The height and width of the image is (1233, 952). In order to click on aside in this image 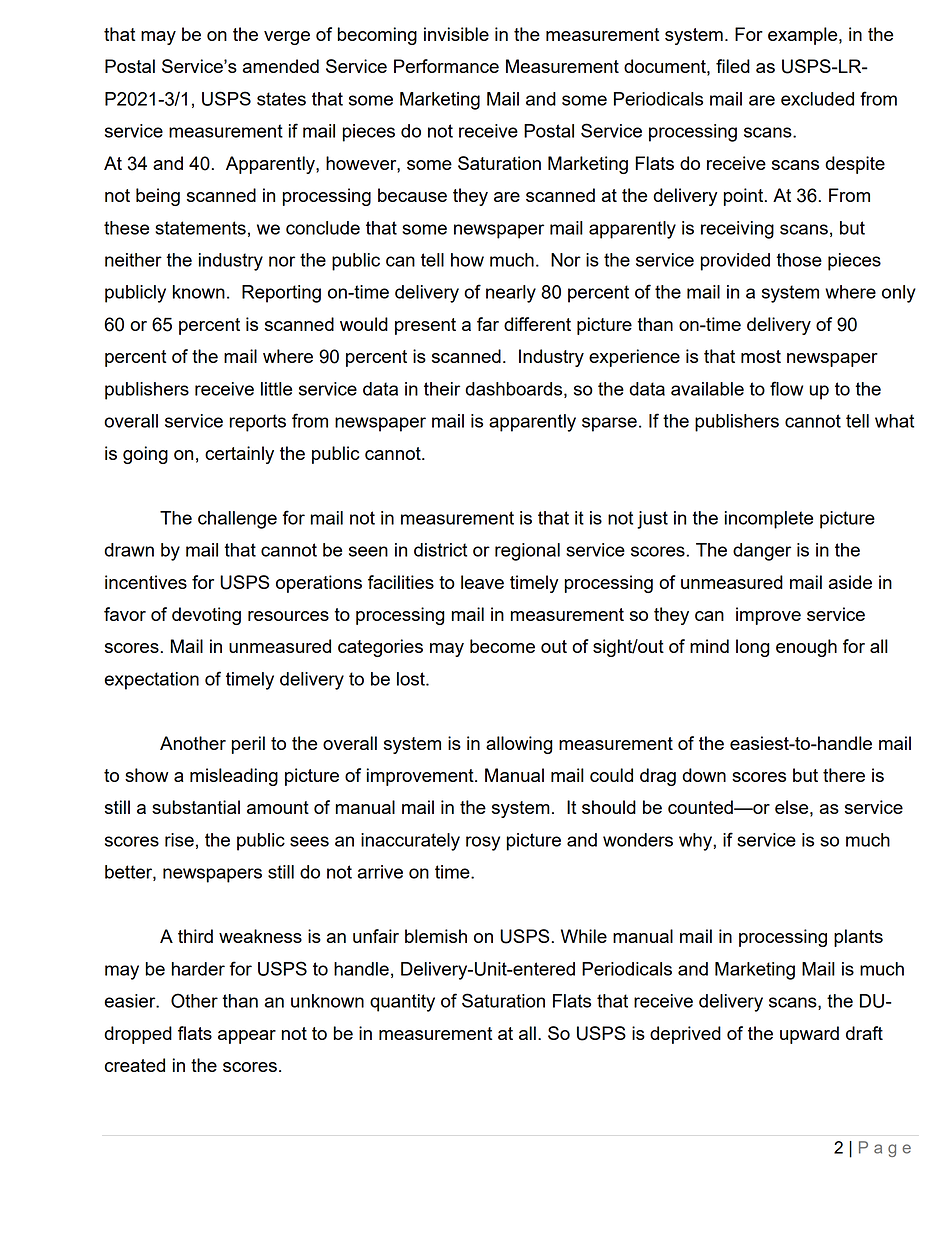, I will do `click(850, 582)`.
